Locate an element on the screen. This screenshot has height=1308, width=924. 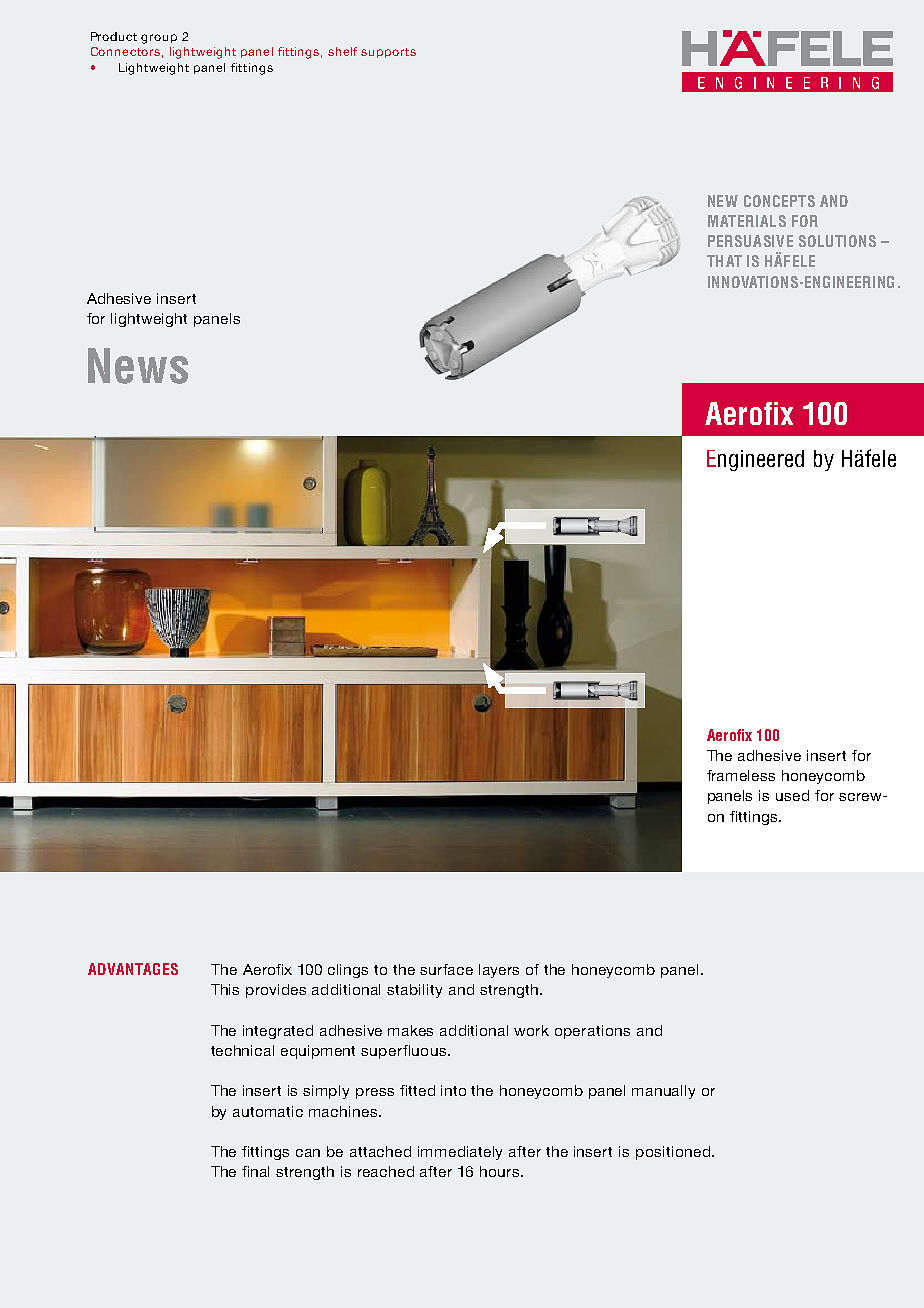
frameless is located at coordinates (741, 775).
